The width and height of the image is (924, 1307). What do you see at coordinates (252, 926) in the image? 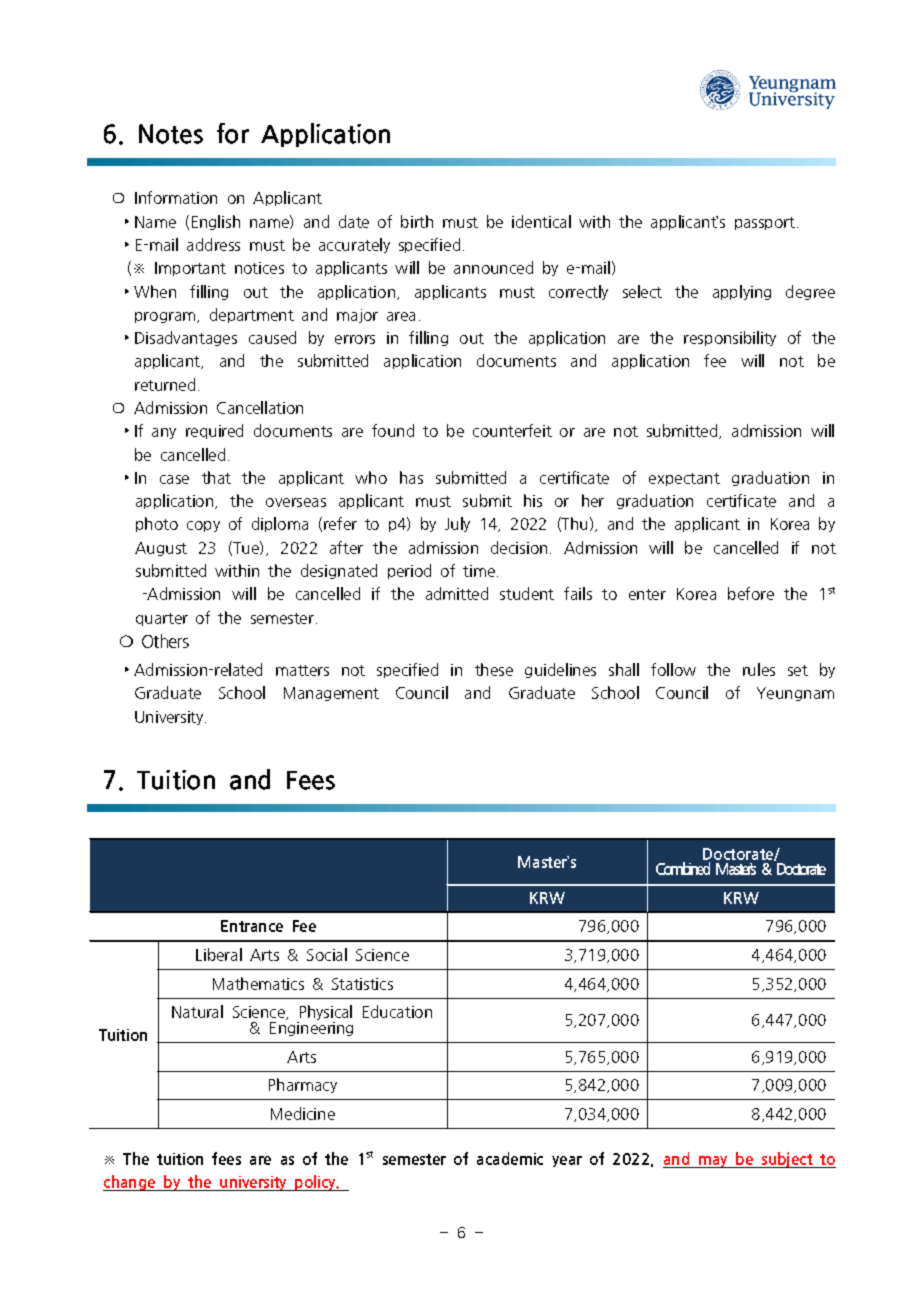
I see `Entrance` at bounding box center [252, 926].
